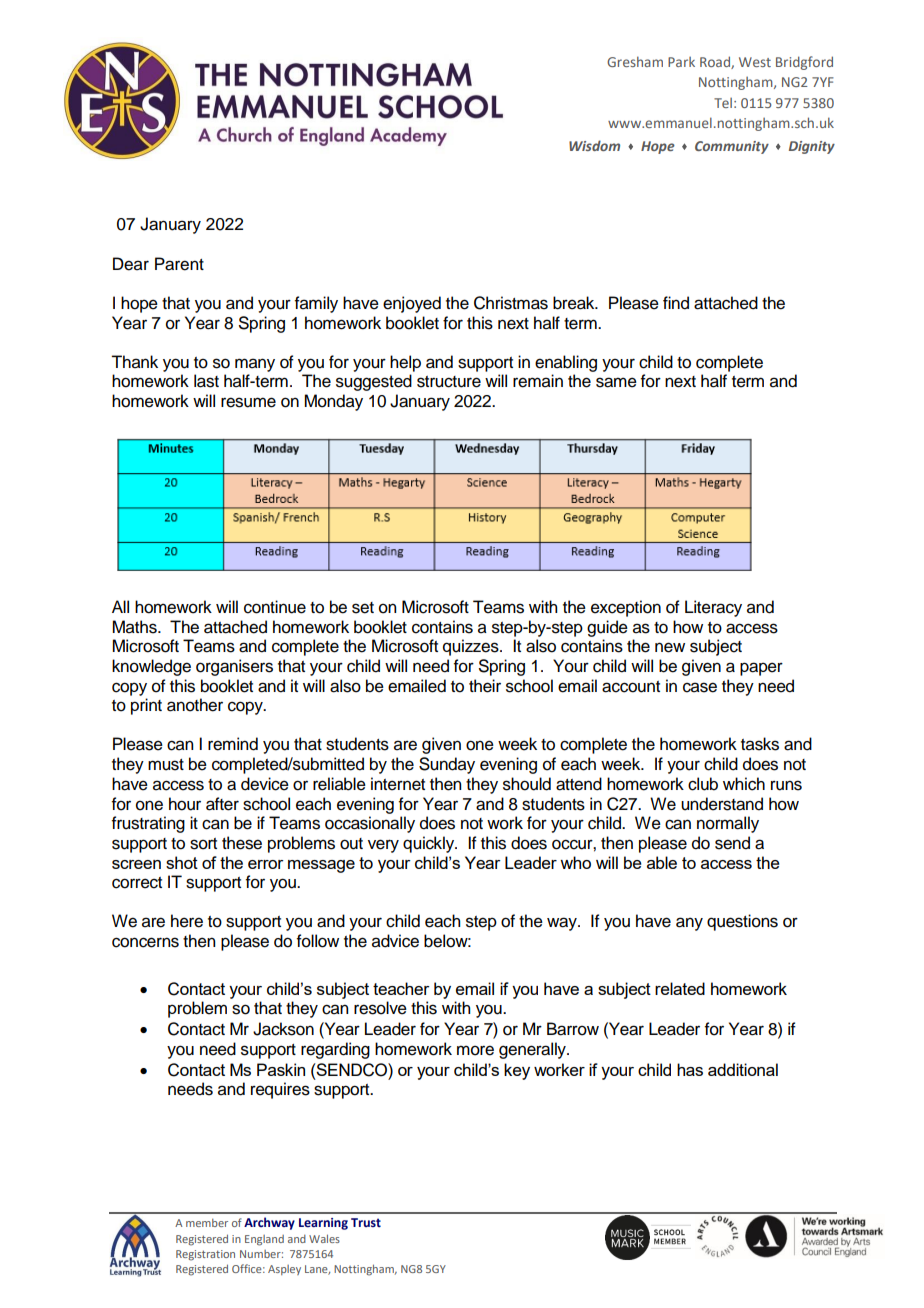 The width and height of the screenshot is (924, 1308). What do you see at coordinates (723, 103) in the screenshot?
I see `Tel` at bounding box center [723, 103].
